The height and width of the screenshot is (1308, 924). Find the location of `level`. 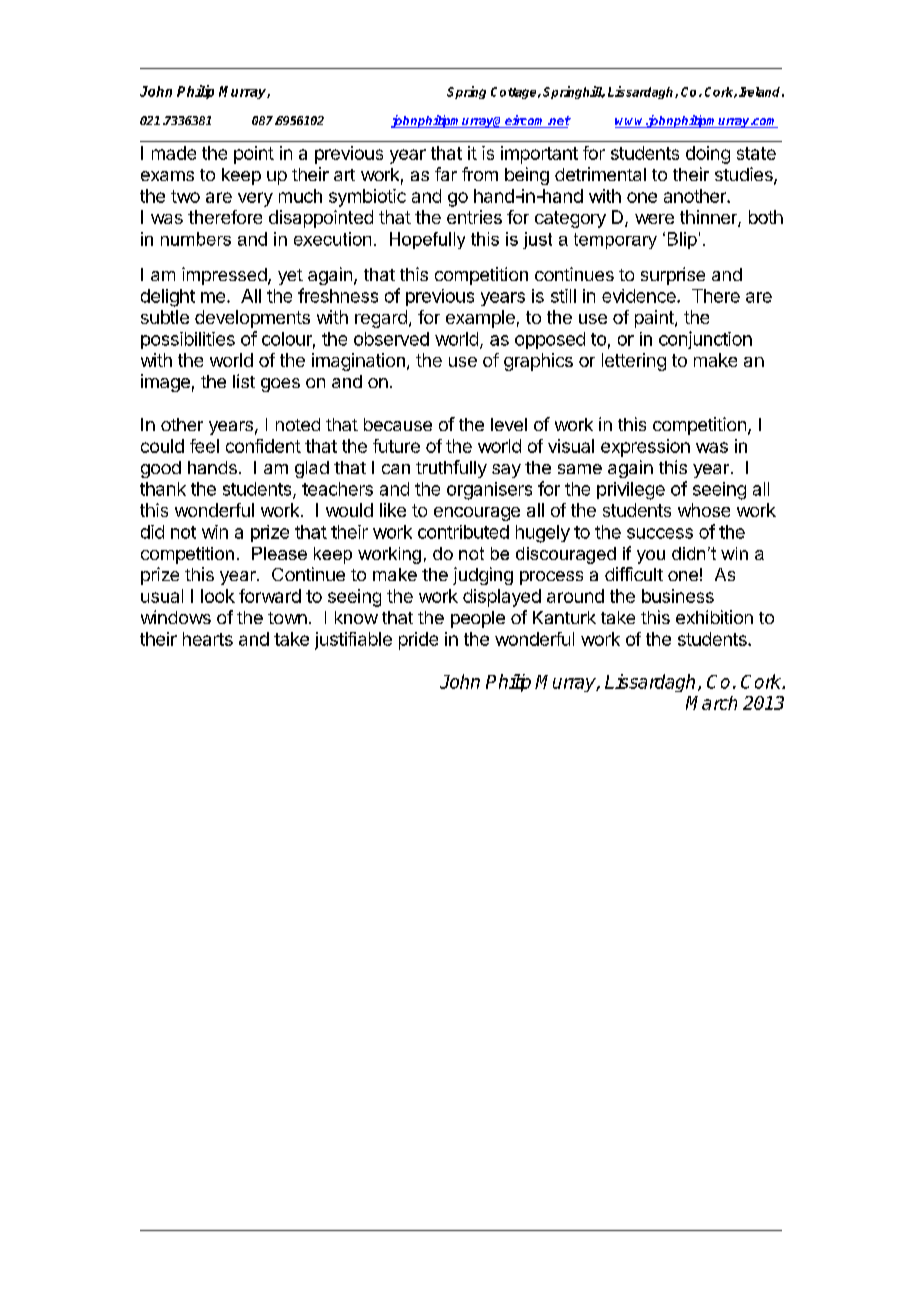

level is located at coordinates (509, 424).
